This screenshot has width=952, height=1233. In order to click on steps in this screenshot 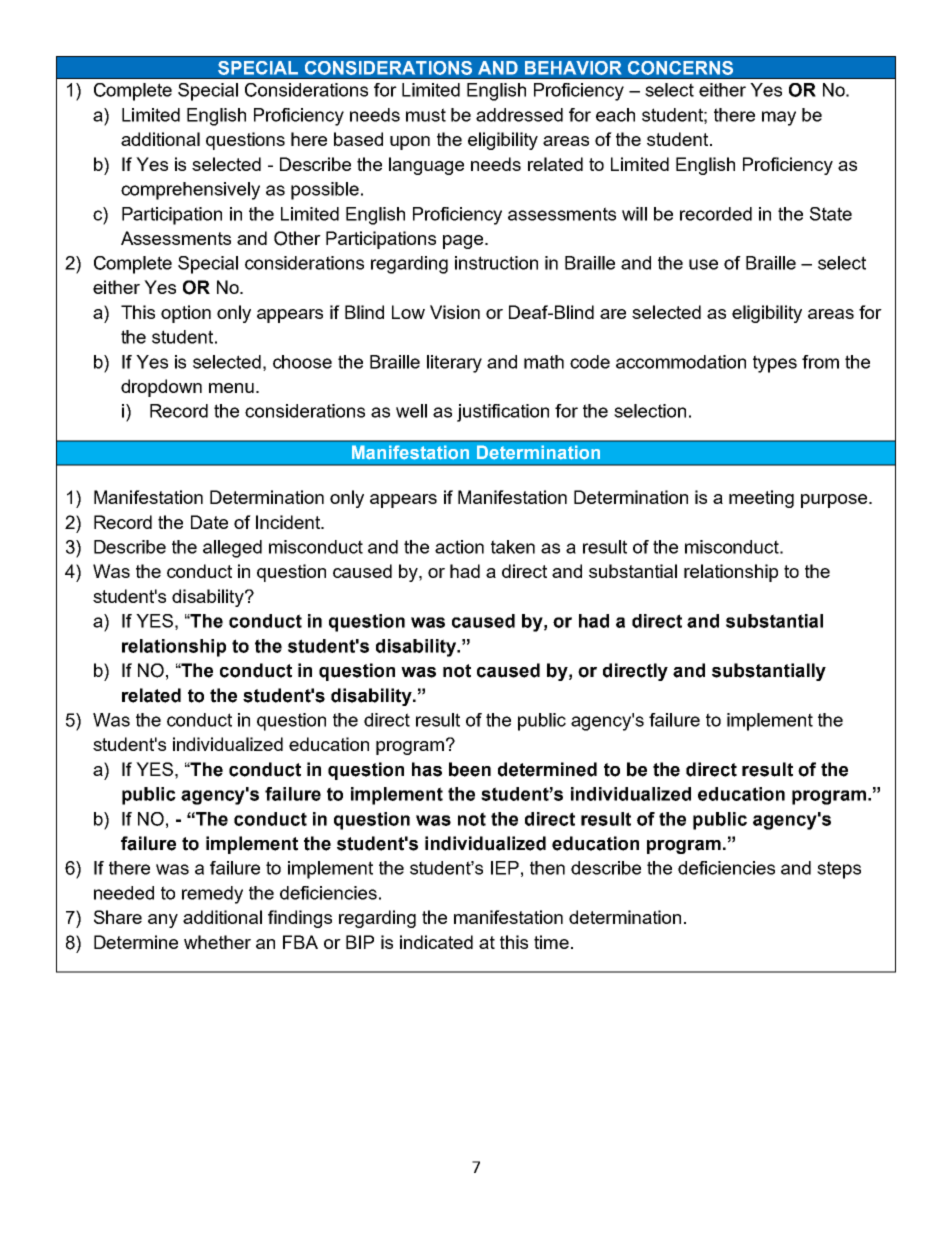, I will do `click(839, 870)`.
